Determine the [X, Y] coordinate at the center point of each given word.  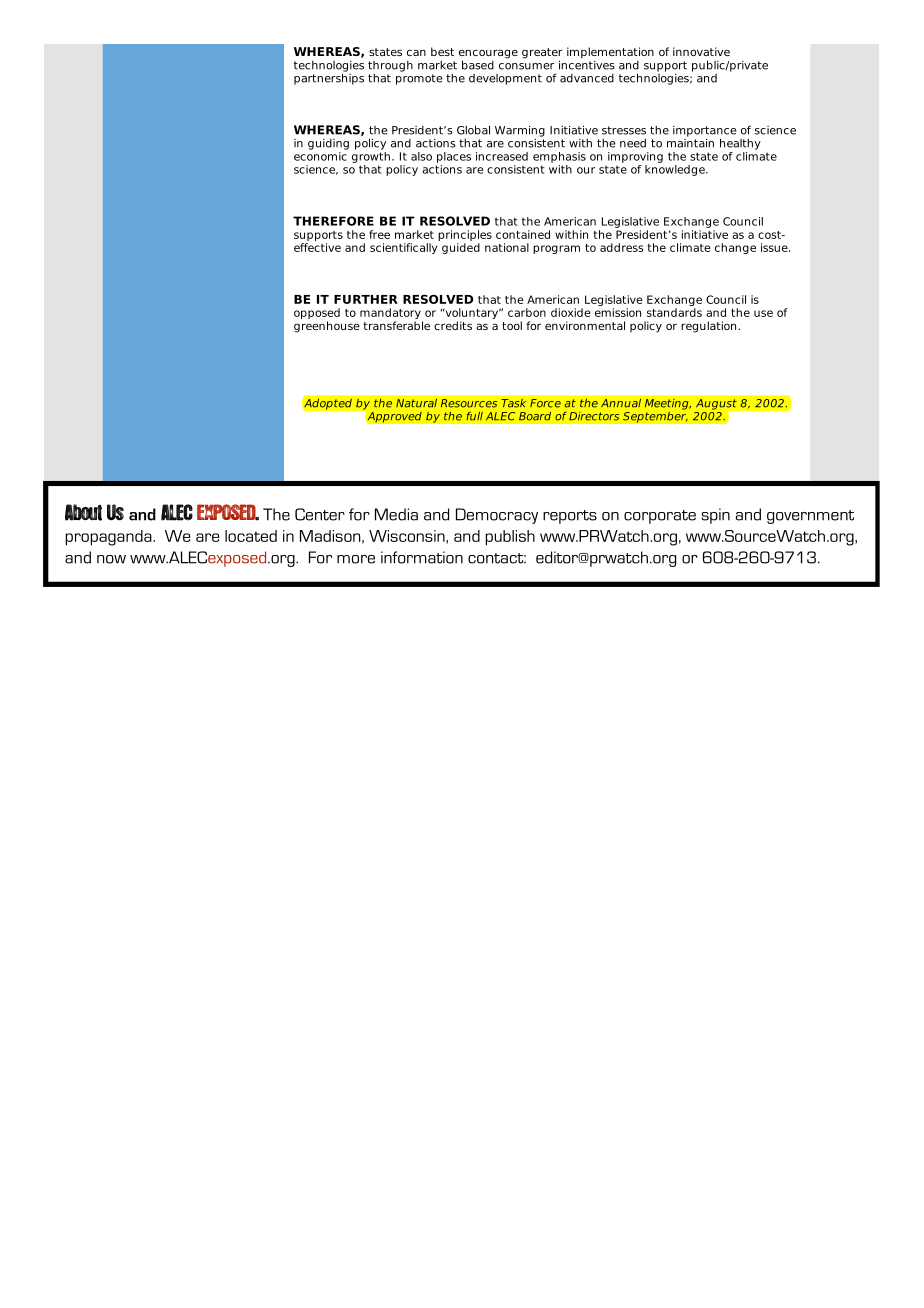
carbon [527, 312]
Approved [394, 417]
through [390, 66]
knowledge [676, 169]
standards [674, 312]
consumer [526, 66]
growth [371, 156]
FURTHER [366, 299]
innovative [701, 51]
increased [502, 156]
